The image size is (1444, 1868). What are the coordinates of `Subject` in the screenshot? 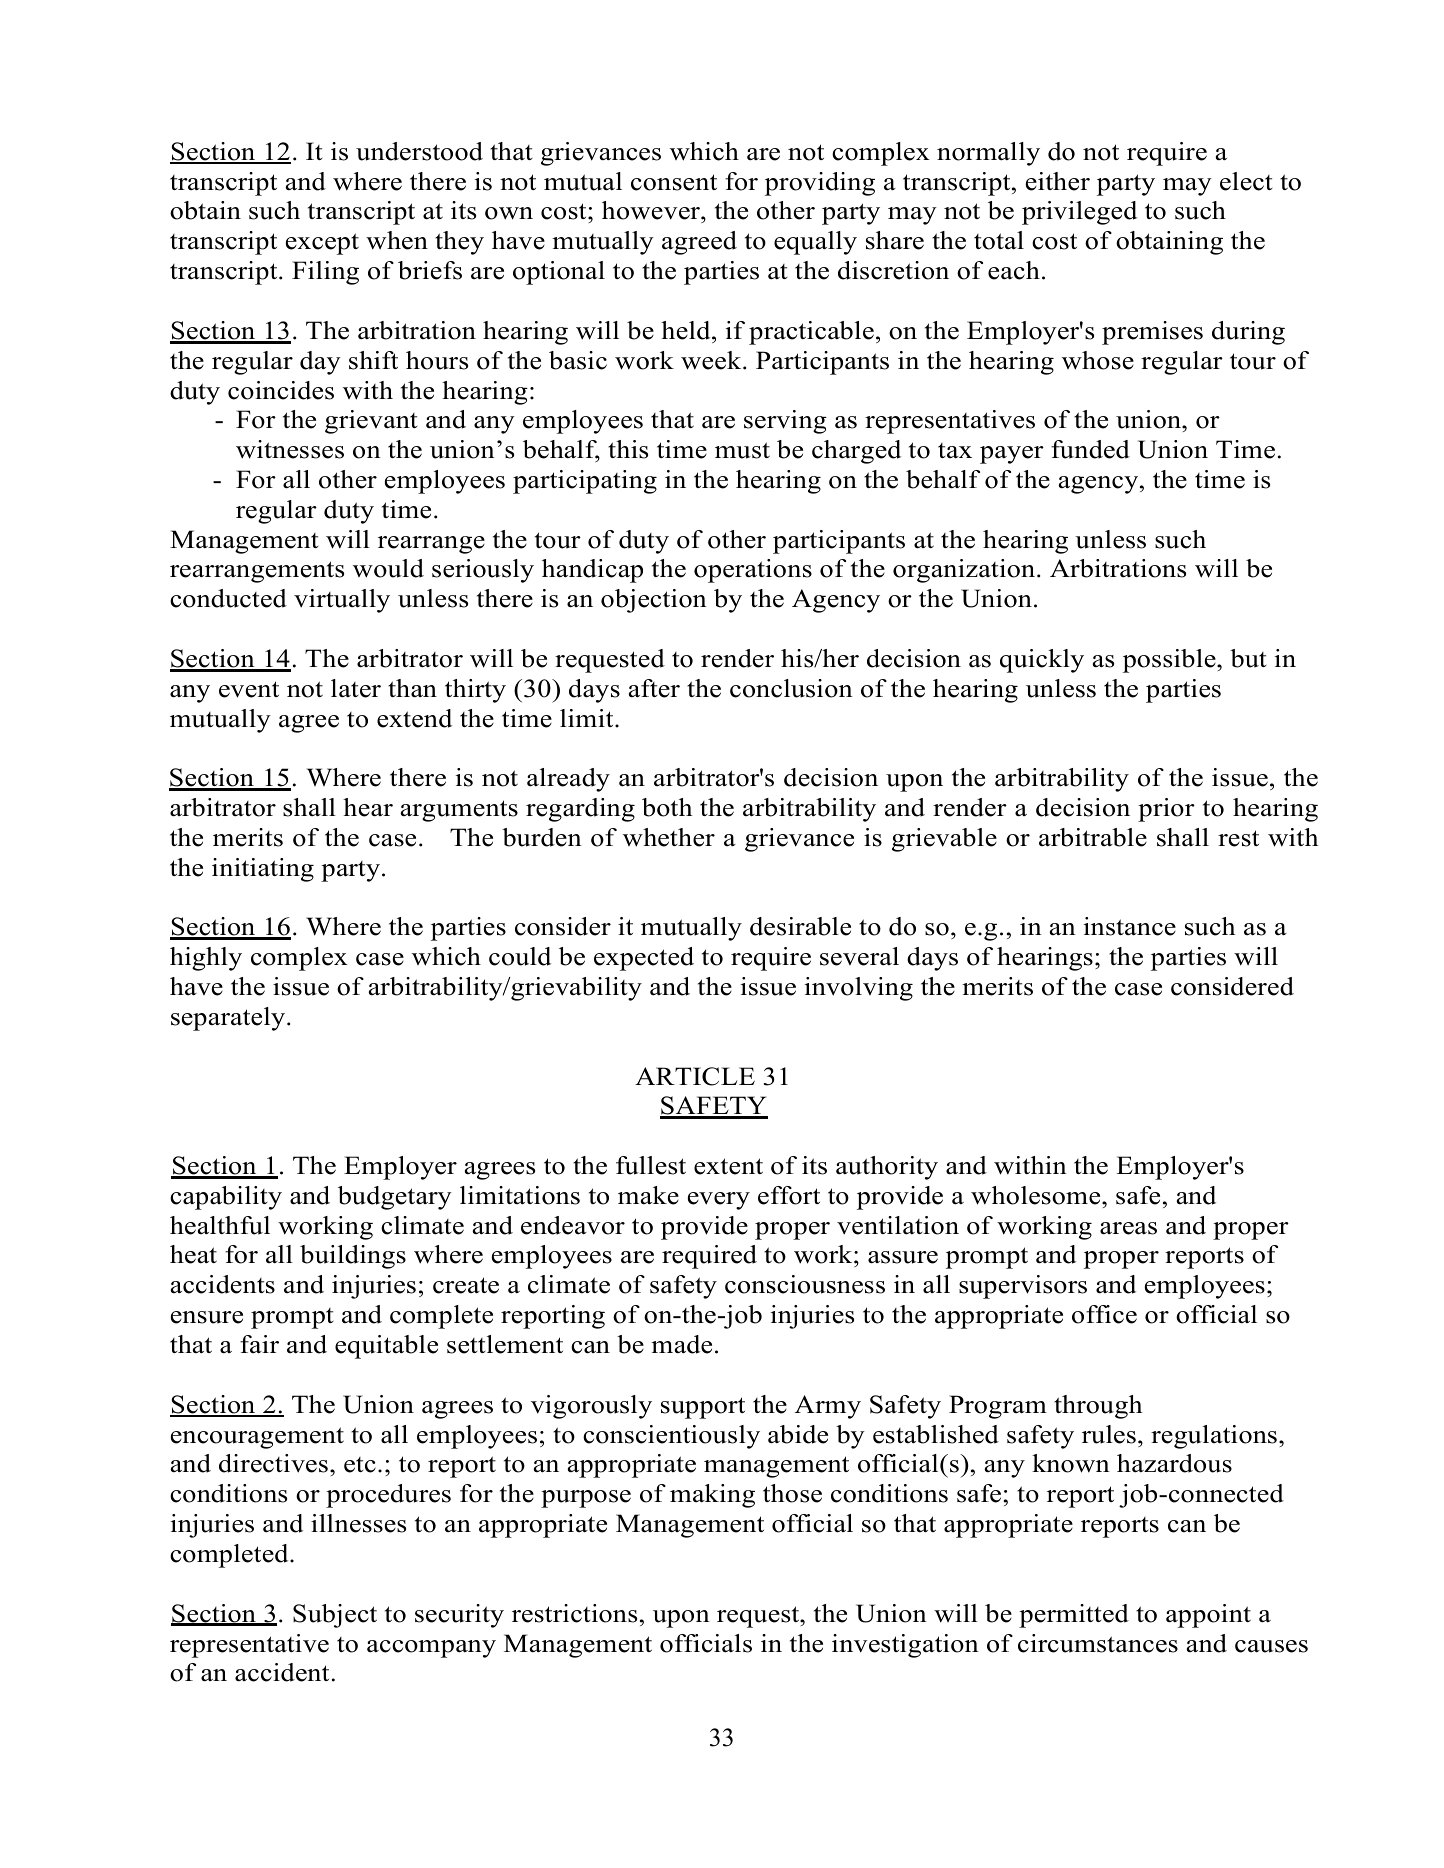 It's located at (335, 1616).
